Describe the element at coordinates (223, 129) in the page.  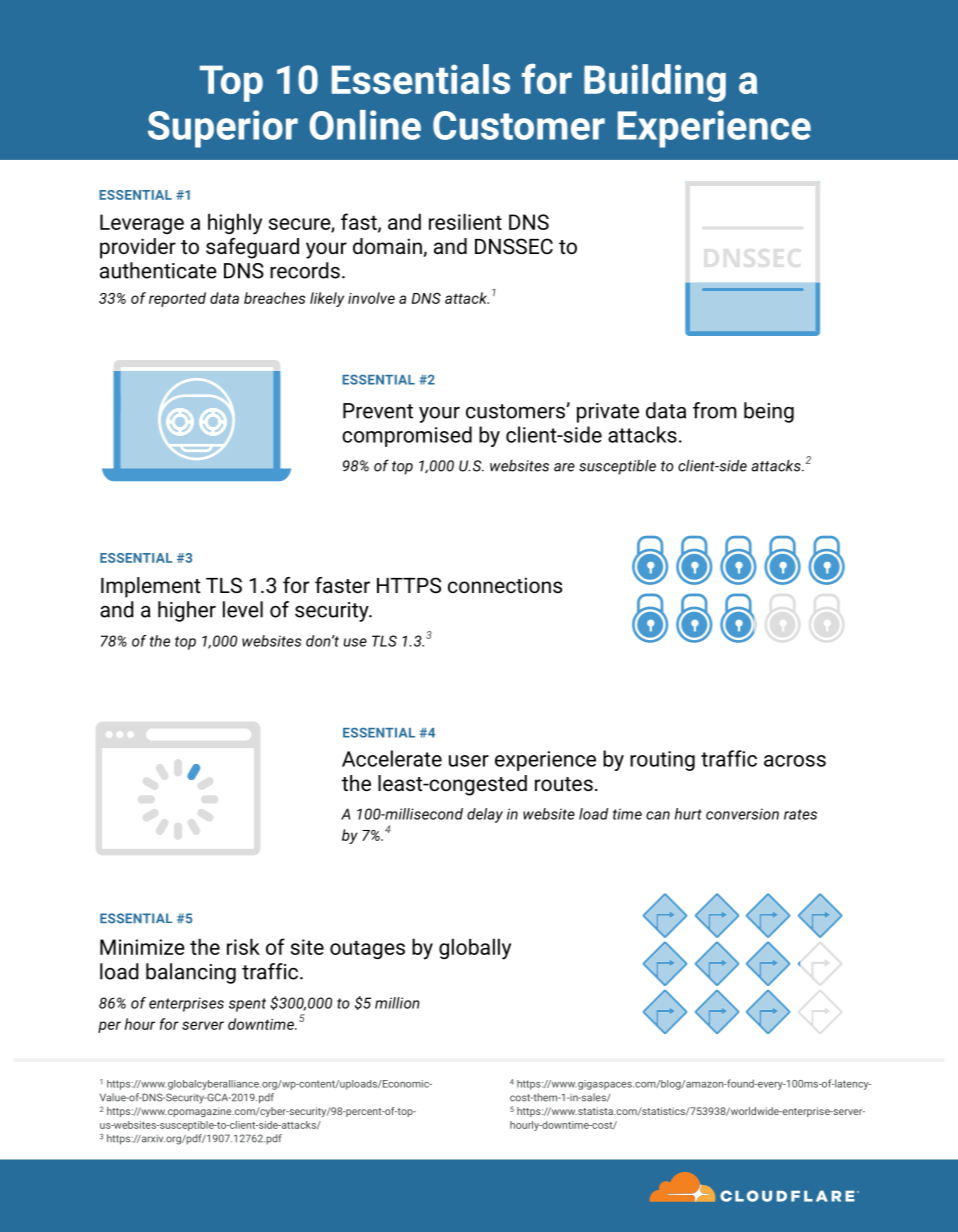
I see `Superior` at that location.
